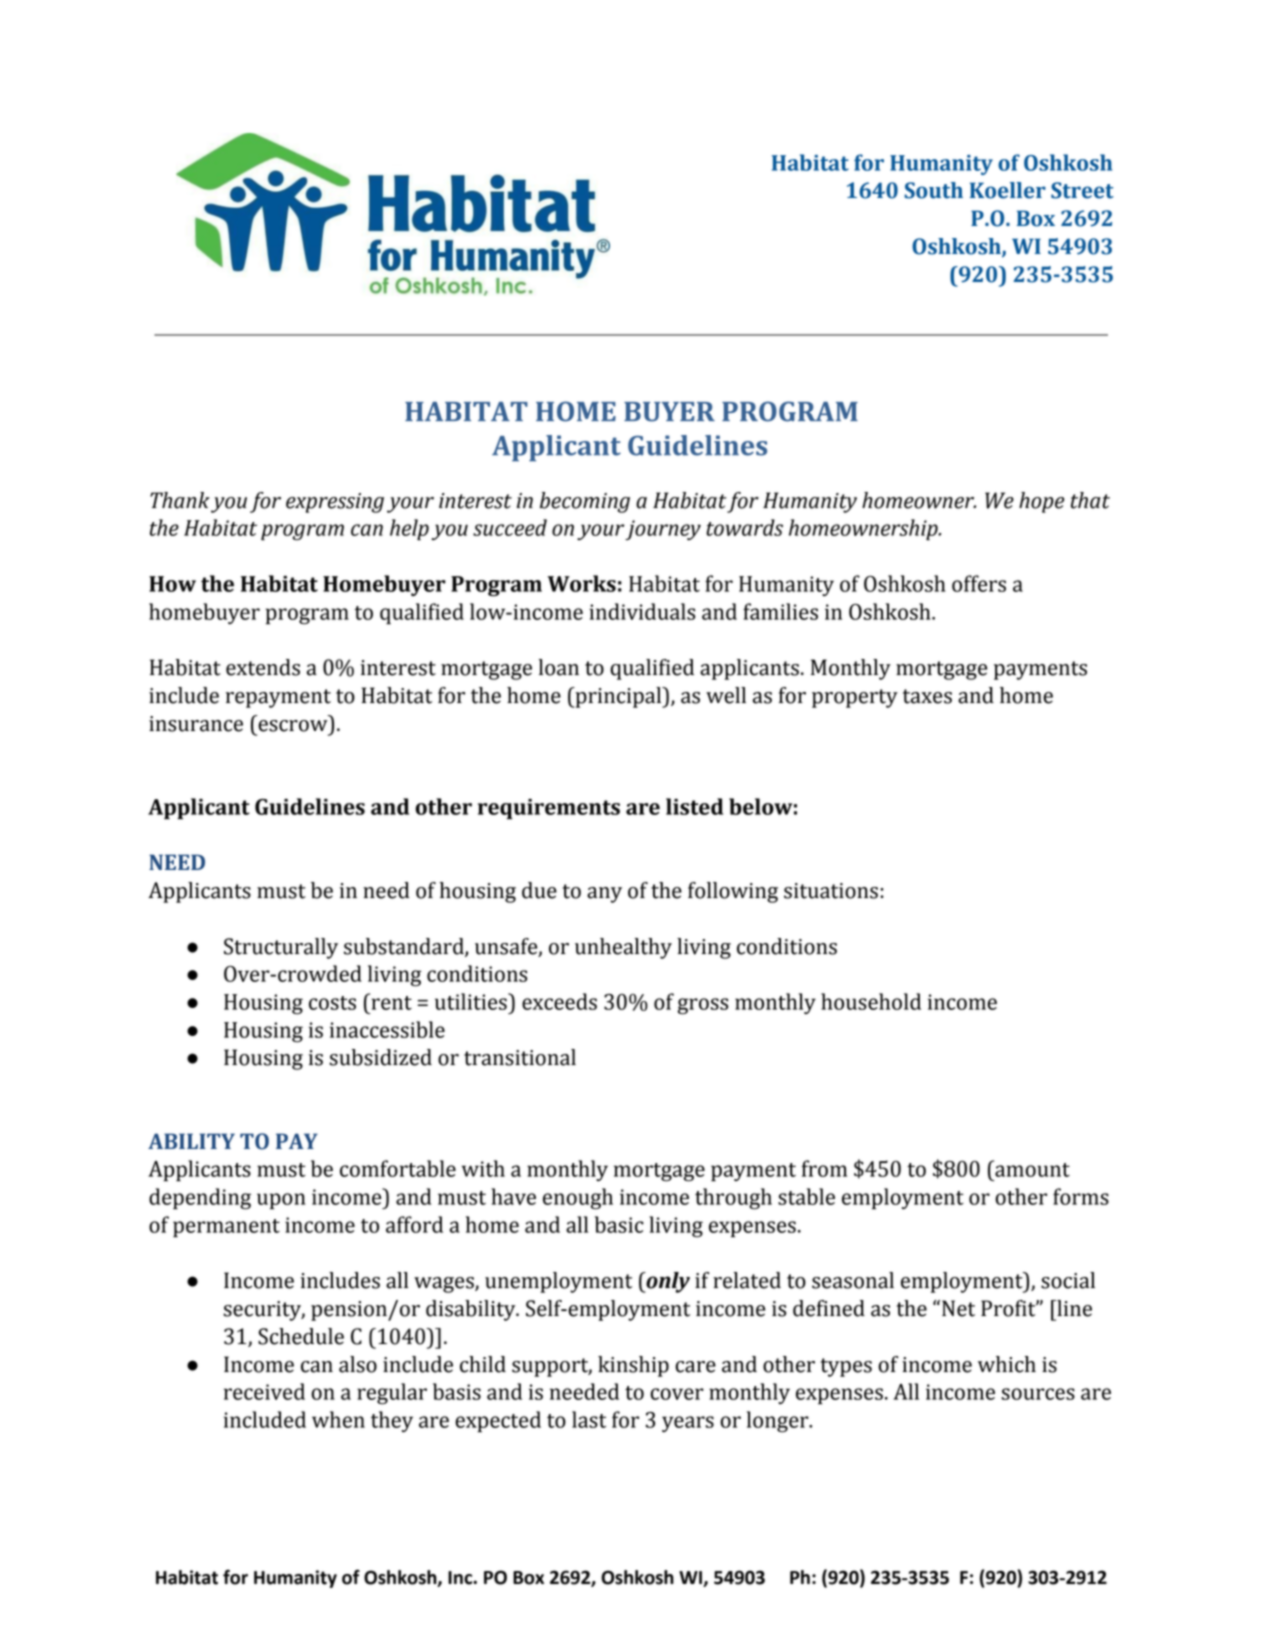 The width and height of the page is (1263, 1635). I want to click on listed, so click(694, 806).
